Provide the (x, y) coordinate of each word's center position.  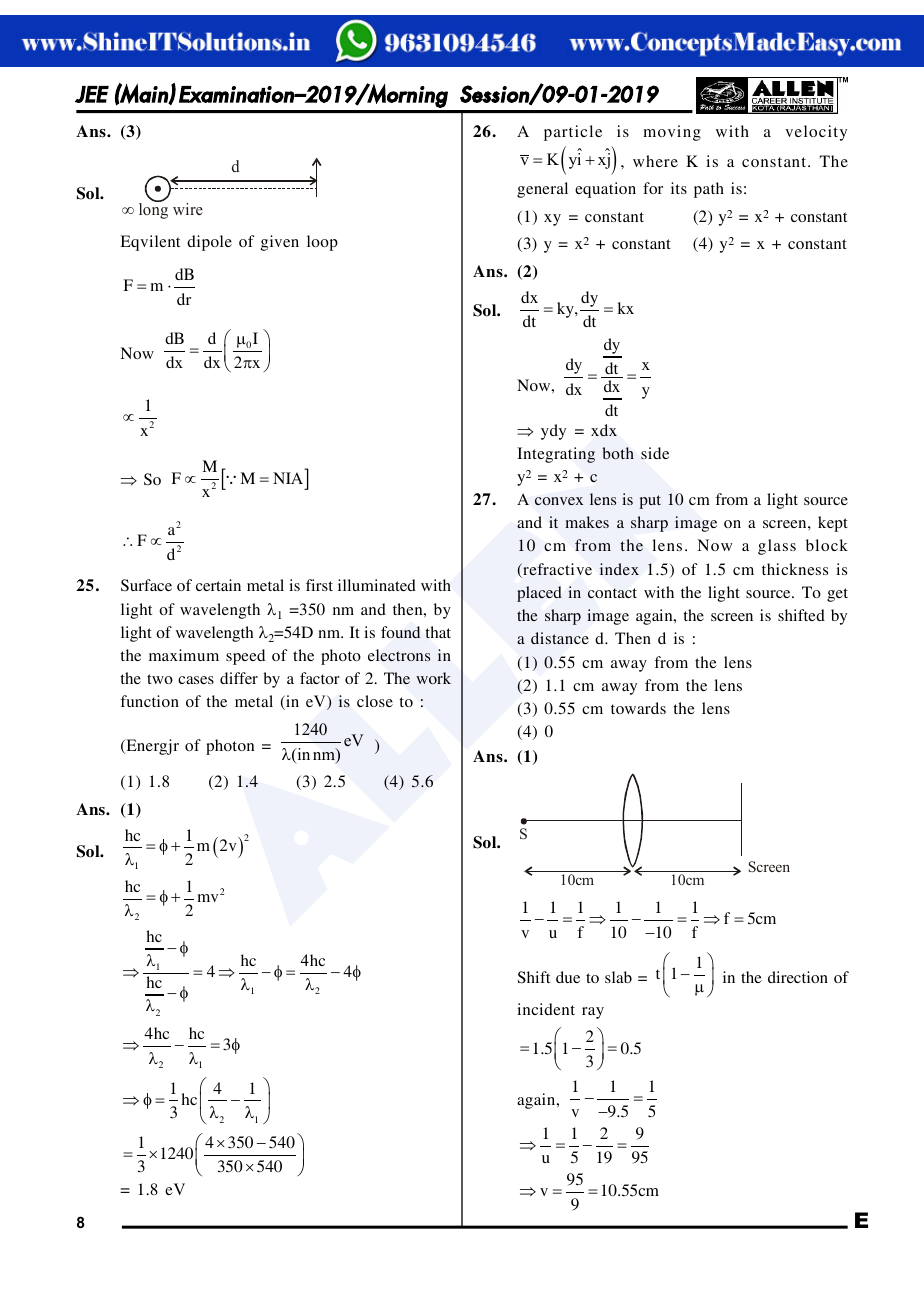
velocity (816, 133)
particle (573, 133)
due (568, 977)
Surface (146, 585)
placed (539, 594)
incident (546, 1009)
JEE (92, 94)
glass (777, 547)
